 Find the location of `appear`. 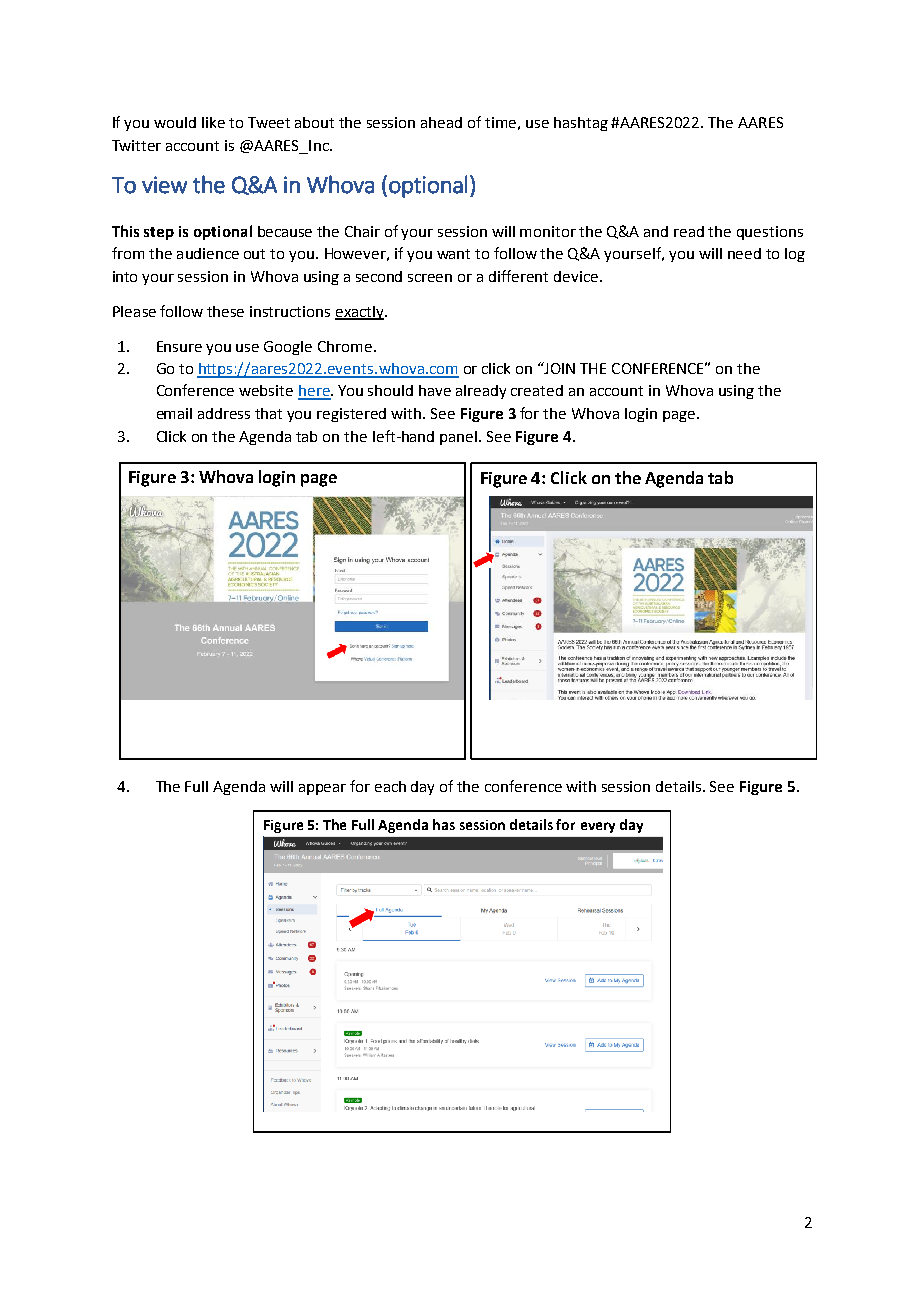

appear is located at coordinates (322, 789).
